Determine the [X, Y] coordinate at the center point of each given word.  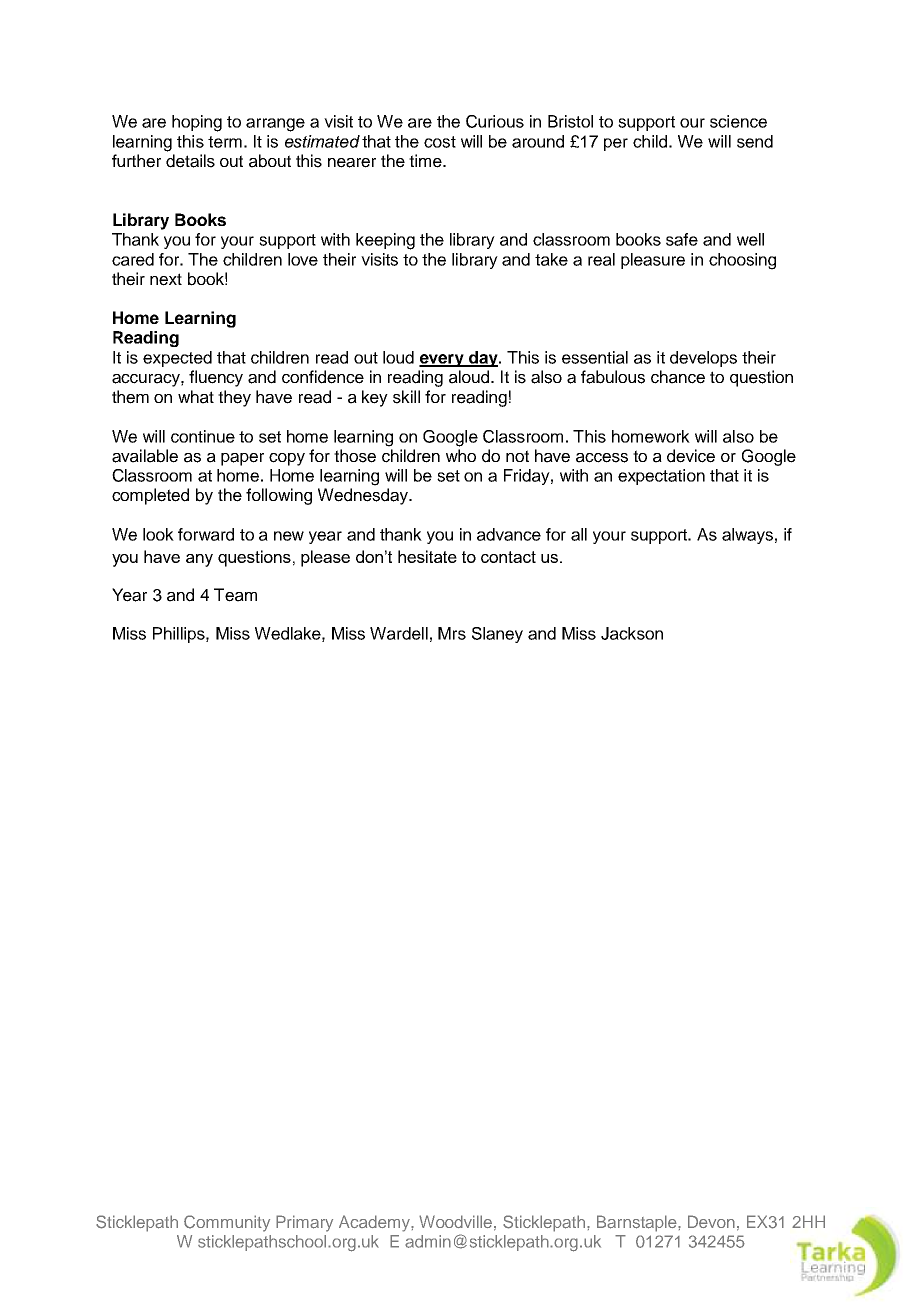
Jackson [632, 633]
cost [440, 142]
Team [235, 595]
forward [206, 534]
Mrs [452, 633]
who [461, 455]
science [738, 121]
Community [227, 1223]
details [190, 161]
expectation [661, 477]
